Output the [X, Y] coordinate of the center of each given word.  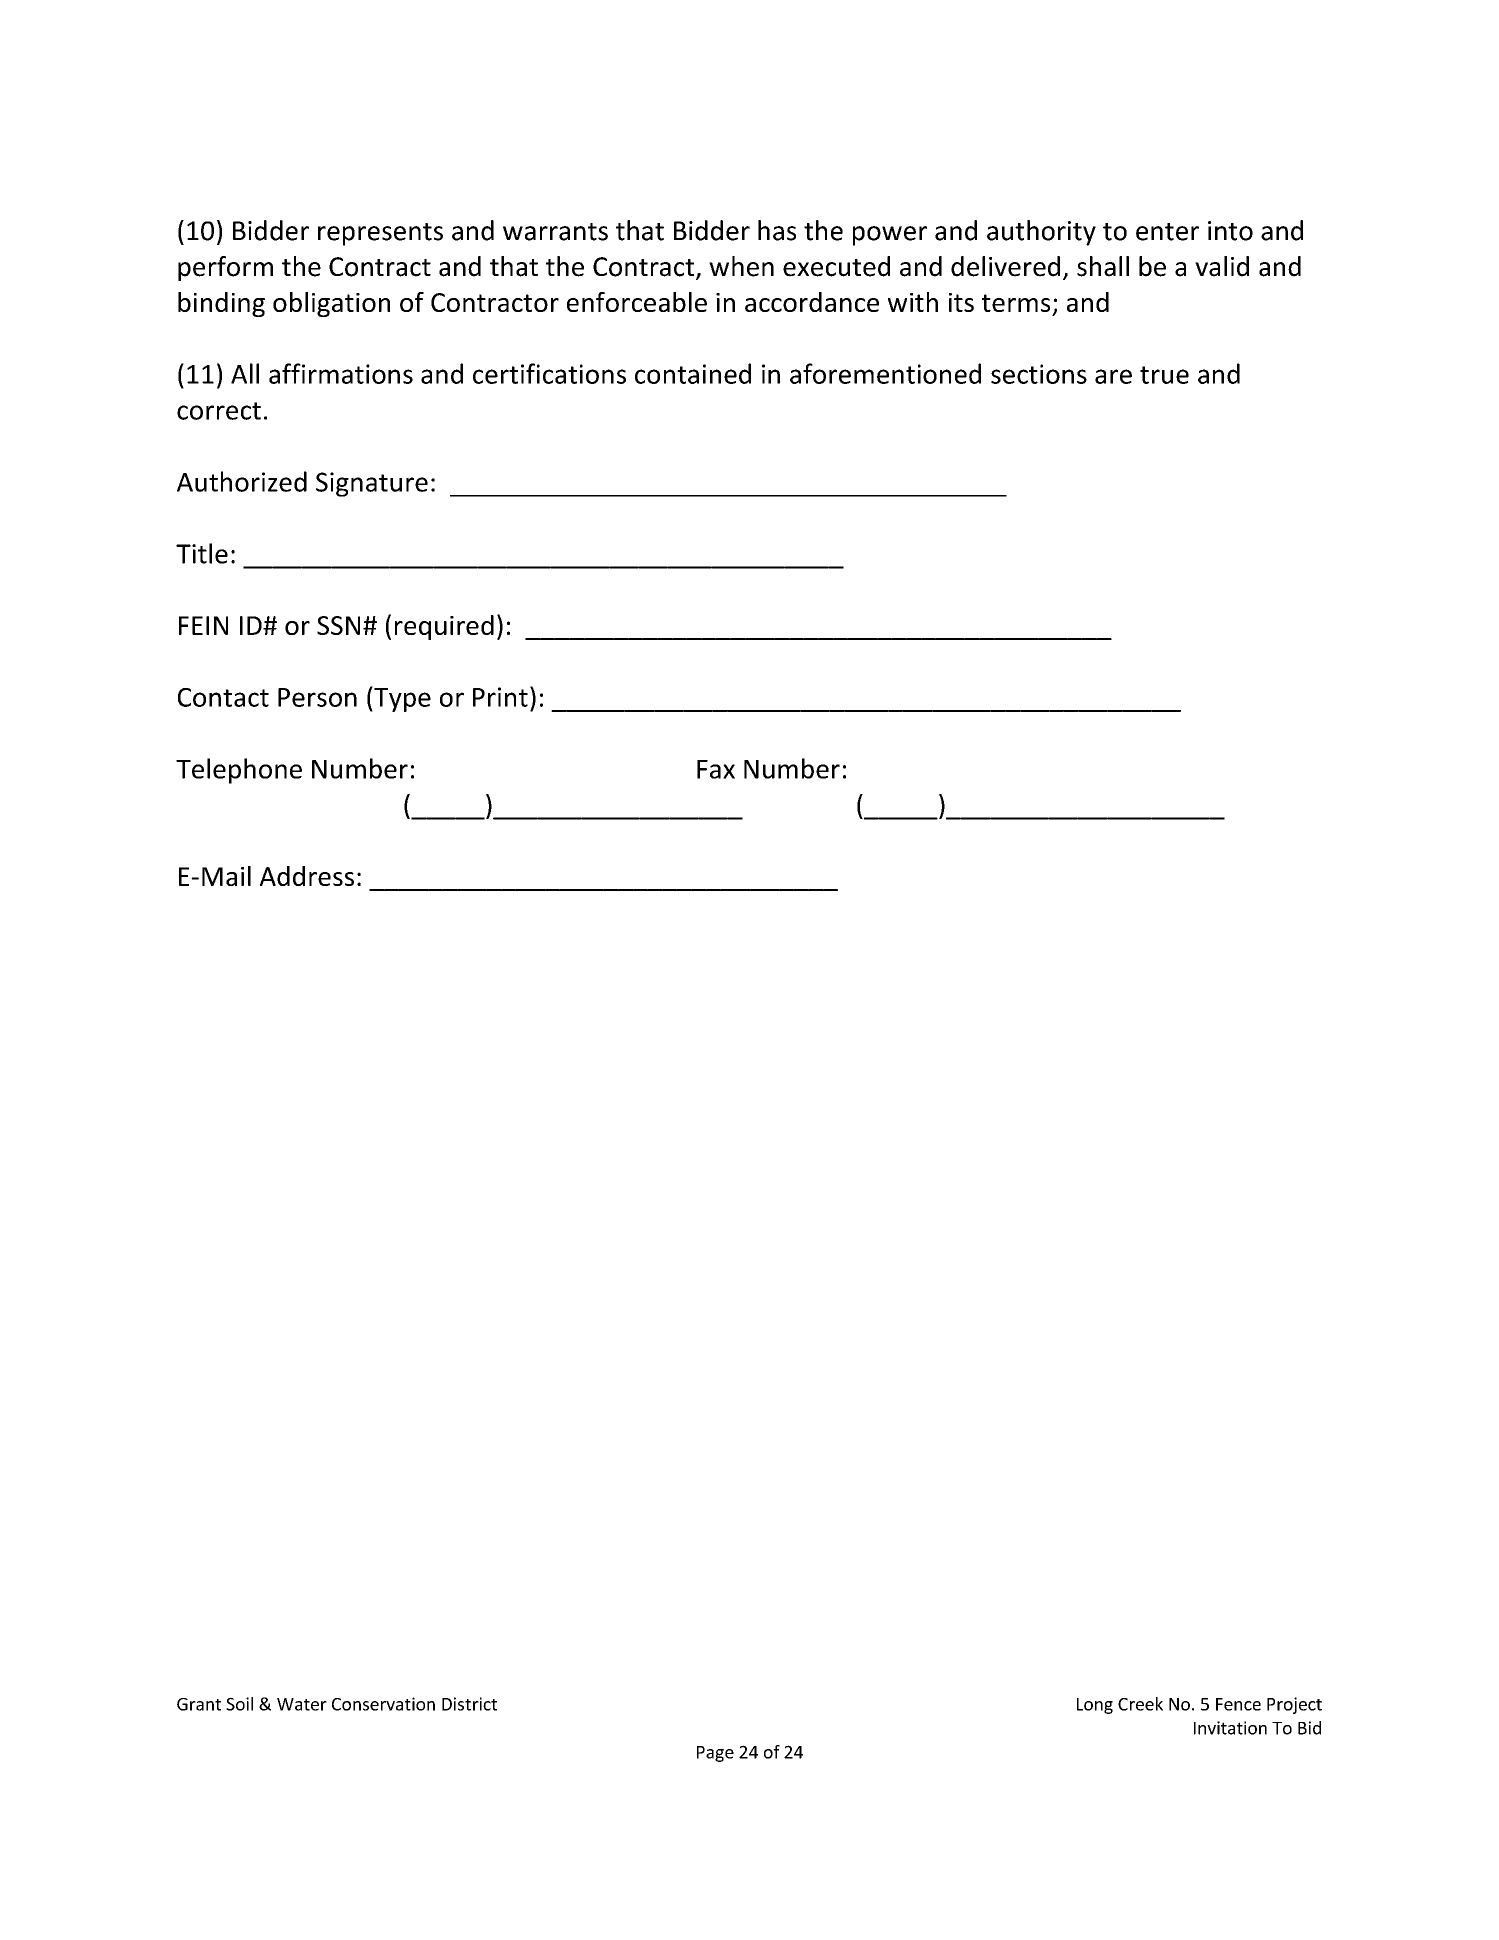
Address [307, 876]
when [741, 266]
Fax [716, 769]
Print [500, 697]
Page [715, 1754]
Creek [1140, 1704]
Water [302, 1704]
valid [1222, 266]
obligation [331, 304]
